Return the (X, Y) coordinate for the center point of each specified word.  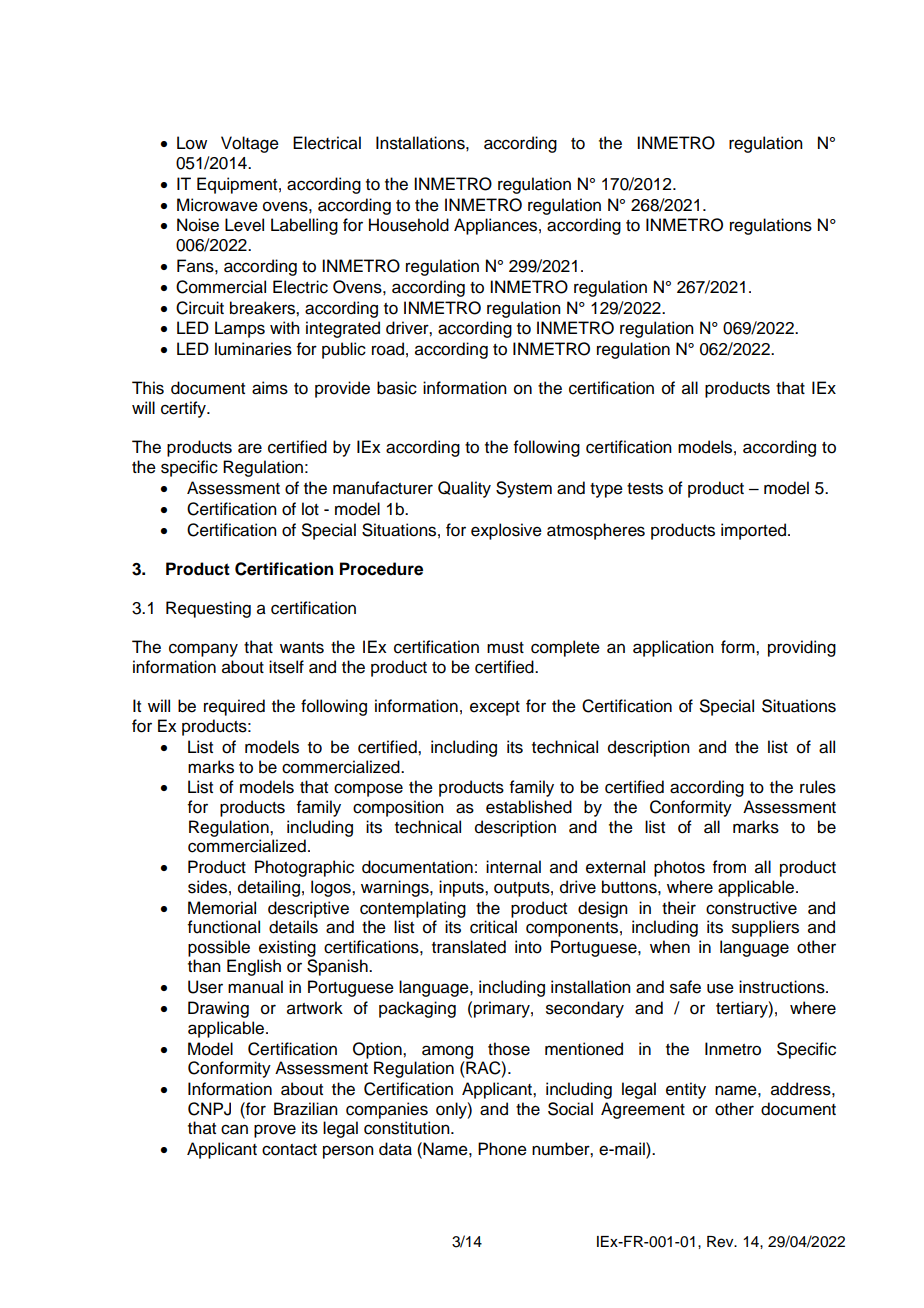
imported (755, 531)
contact (289, 1150)
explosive (506, 531)
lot (310, 509)
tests (645, 489)
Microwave (217, 205)
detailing (269, 888)
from (729, 867)
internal (513, 867)
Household (409, 225)
